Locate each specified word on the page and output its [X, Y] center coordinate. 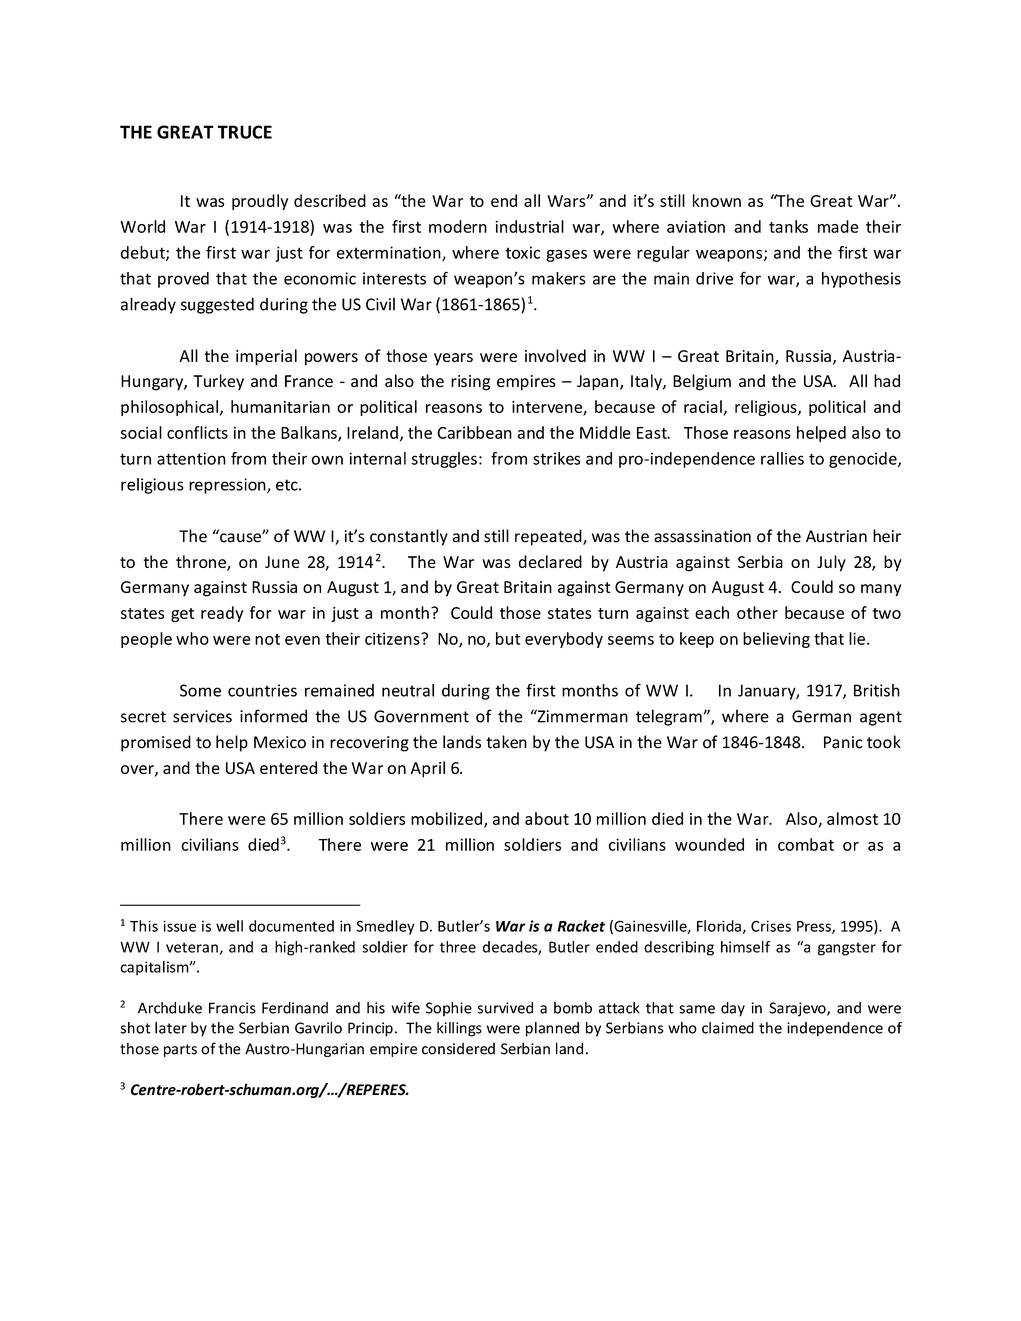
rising [470, 383]
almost [852, 818]
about [547, 818]
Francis [232, 1008]
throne [202, 563]
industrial [529, 226]
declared [550, 561]
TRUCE [244, 132]
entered [288, 767]
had [887, 380]
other [757, 612]
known [717, 200]
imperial [266, 357]
